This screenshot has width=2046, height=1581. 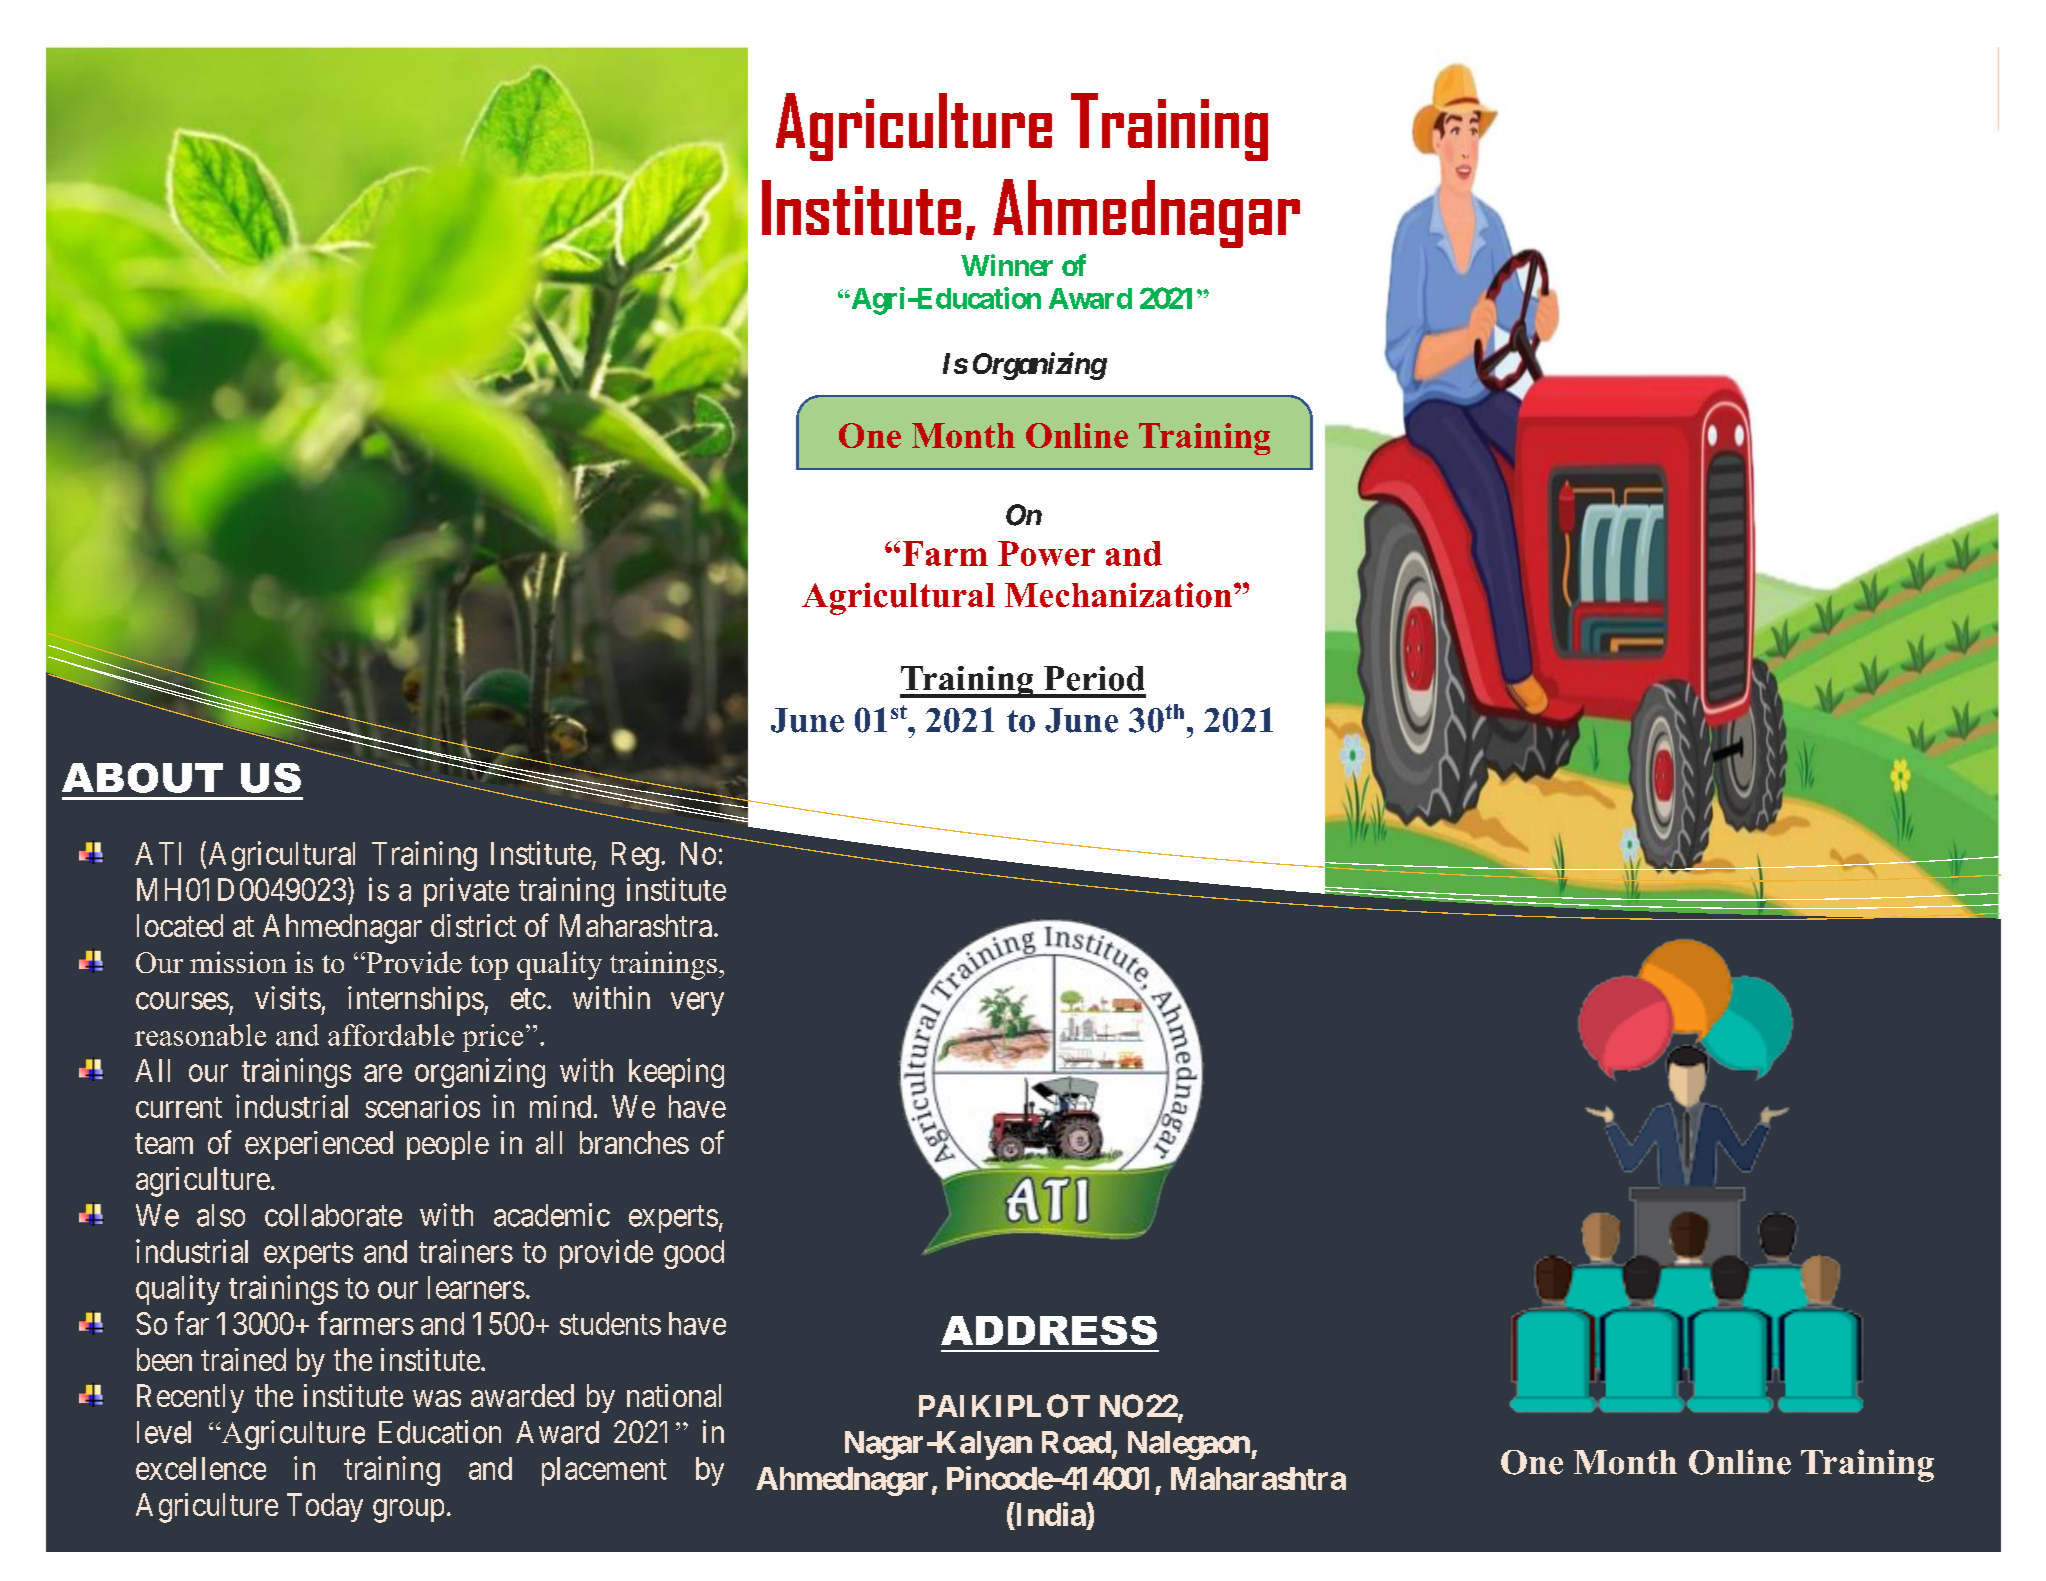 What do you see at coordinates (142, 778) in the screenshot?
I see `ABOUT` at bounding box center [142, 778].
